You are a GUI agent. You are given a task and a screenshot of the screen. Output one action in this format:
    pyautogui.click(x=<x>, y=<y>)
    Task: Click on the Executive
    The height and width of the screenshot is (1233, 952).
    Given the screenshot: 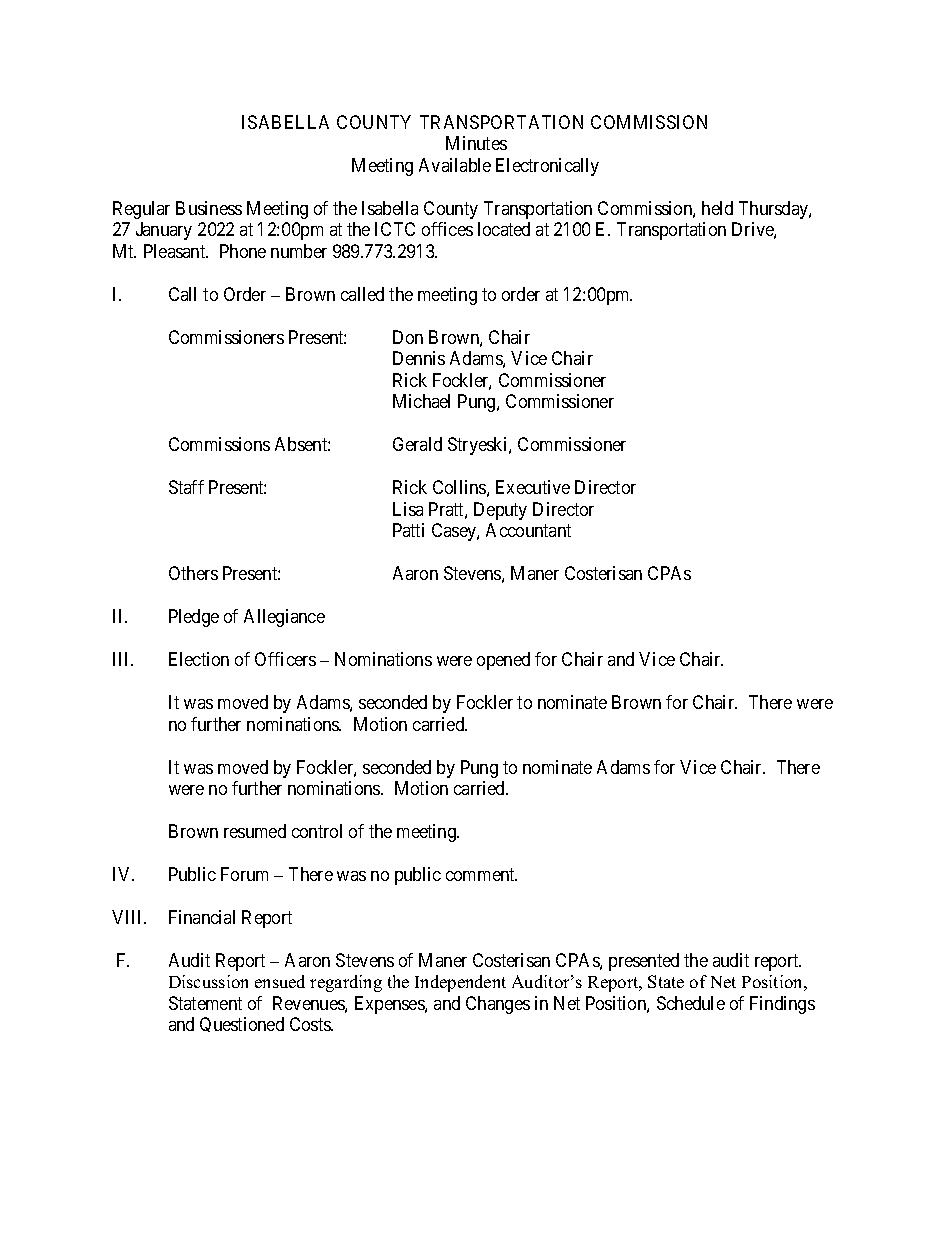 What is the action you would take?
    pyautogui.click(x=533, y=487)
